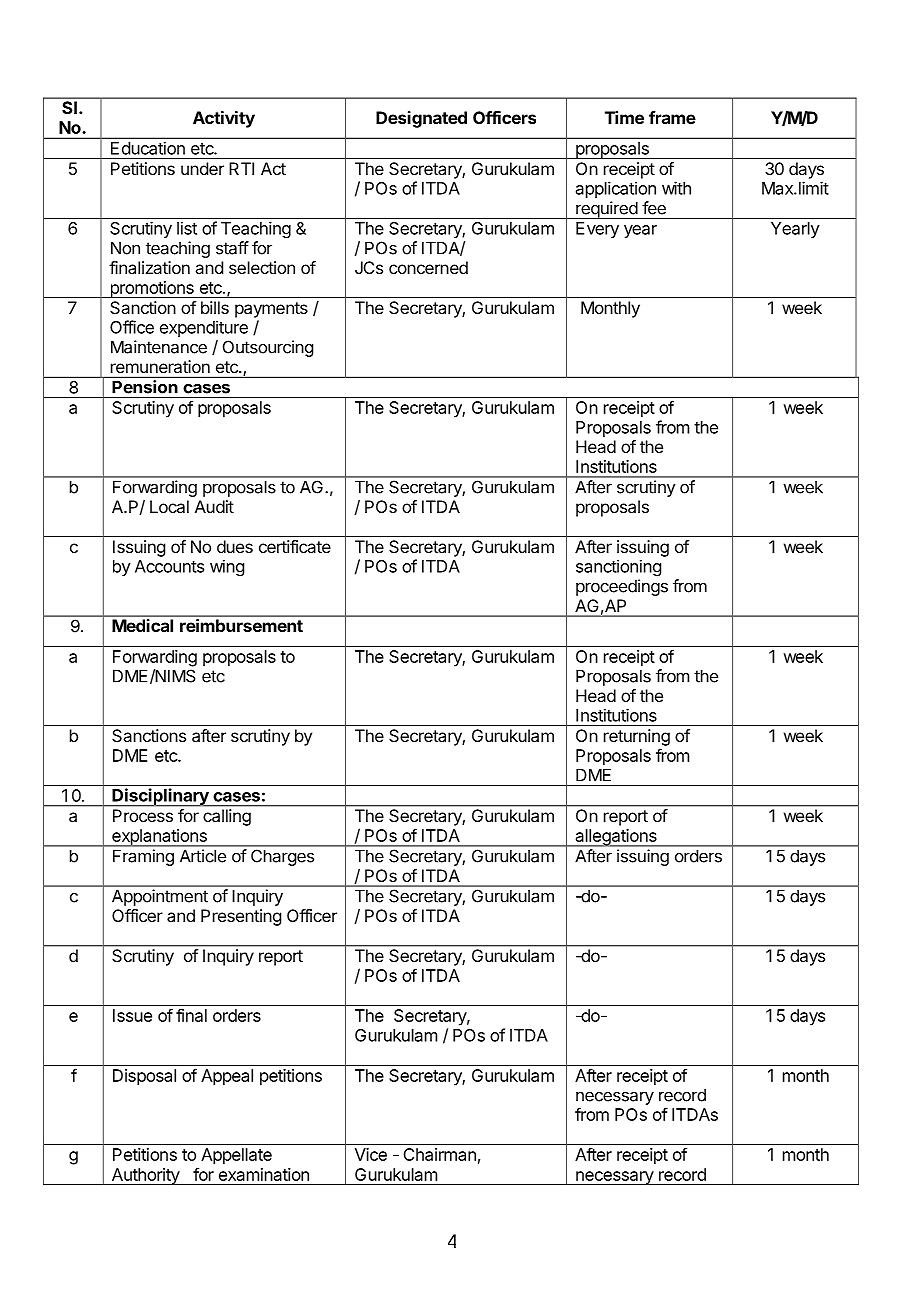 This screenshot has width=924, height=1308. I want to click on certificate, so click(295, 546).
